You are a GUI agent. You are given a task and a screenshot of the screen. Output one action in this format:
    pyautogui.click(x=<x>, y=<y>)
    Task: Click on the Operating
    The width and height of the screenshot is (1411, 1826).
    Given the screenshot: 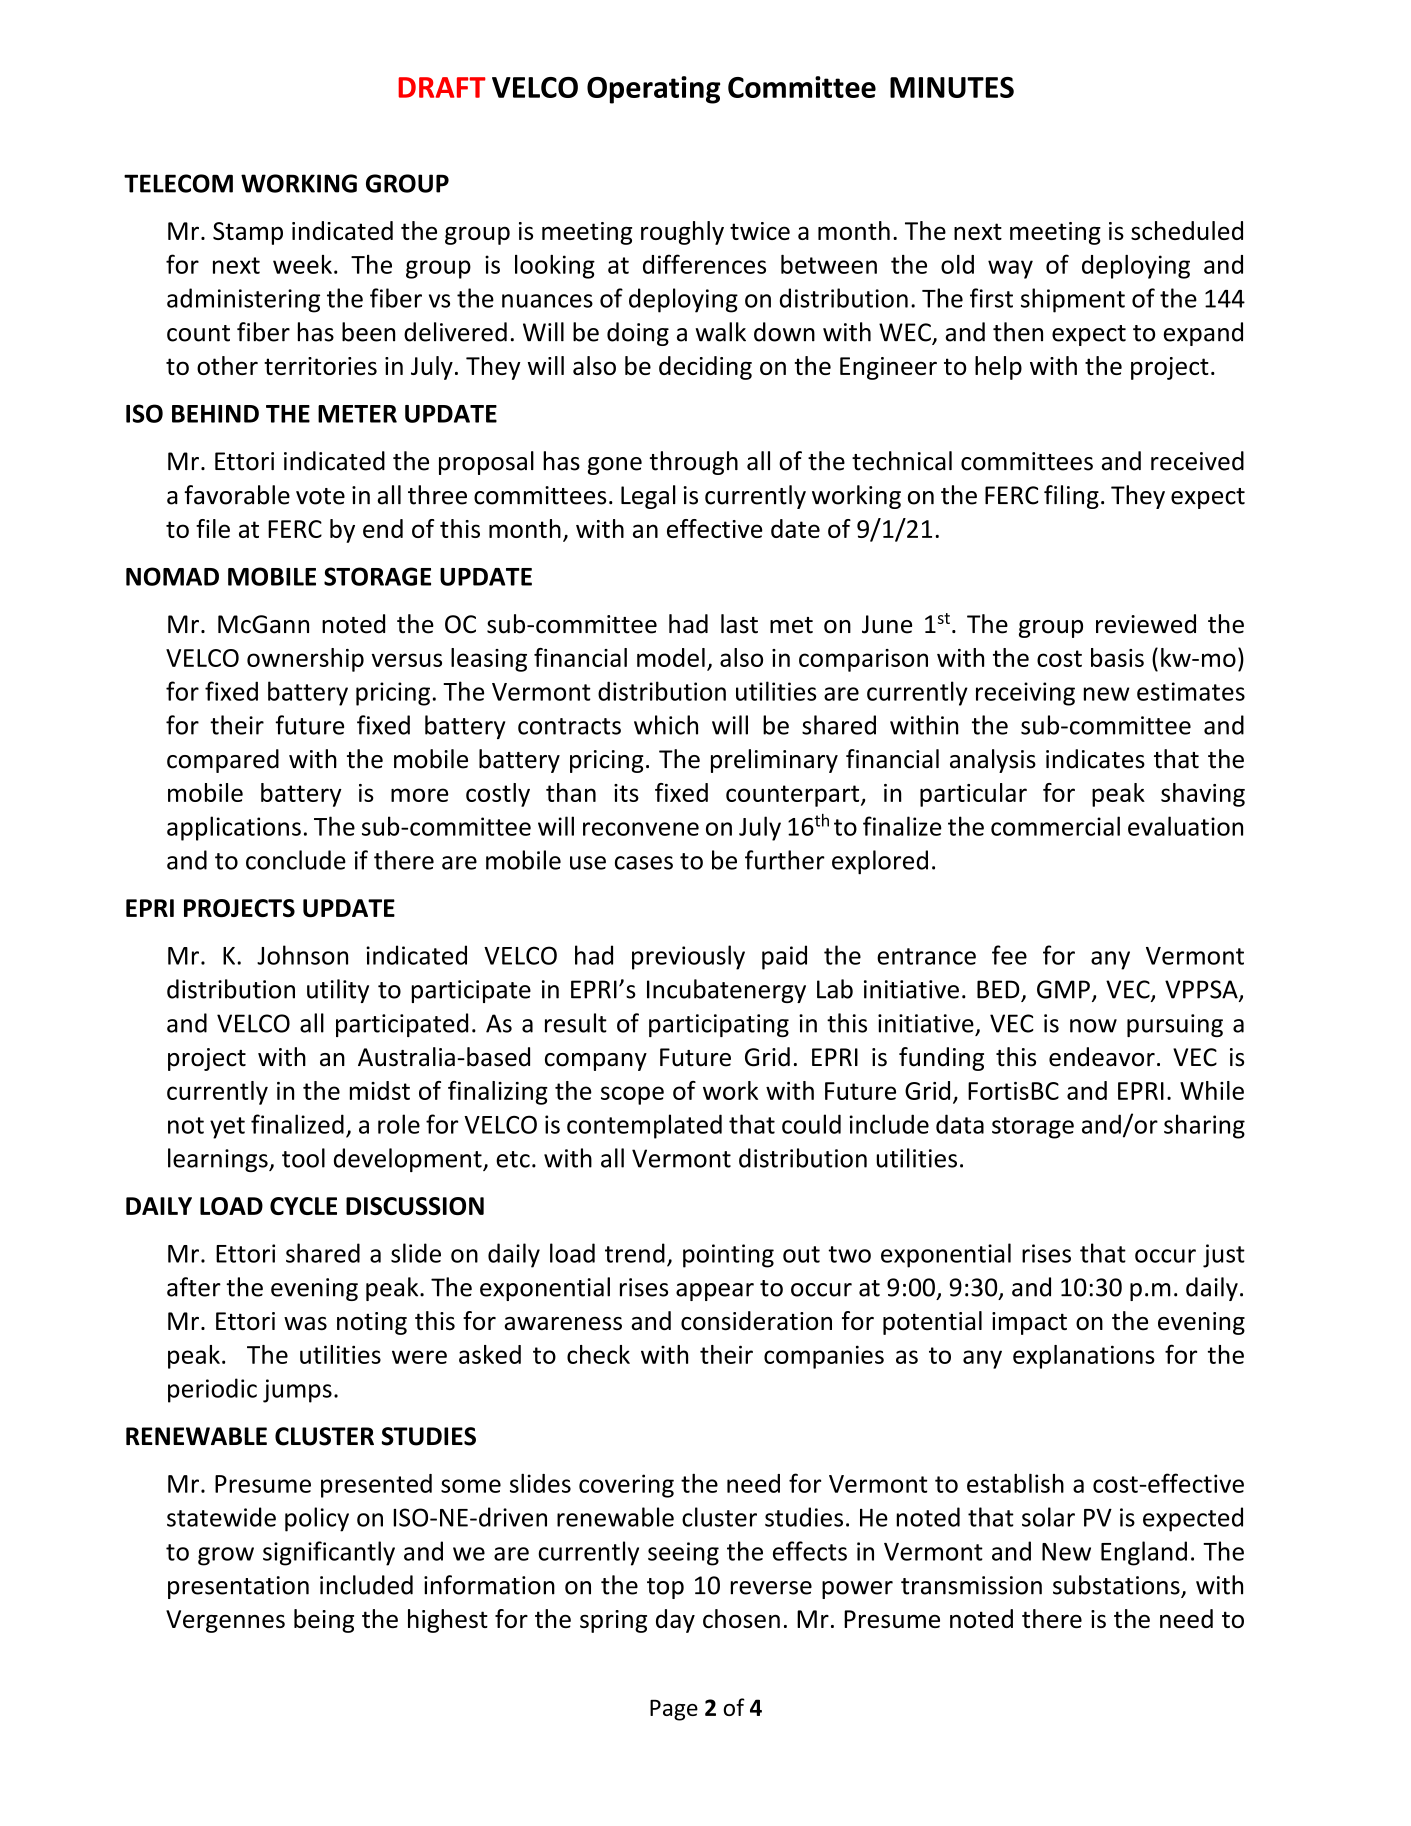 What is the action you would take?
    pyautogui.click(x=653, y=90)
